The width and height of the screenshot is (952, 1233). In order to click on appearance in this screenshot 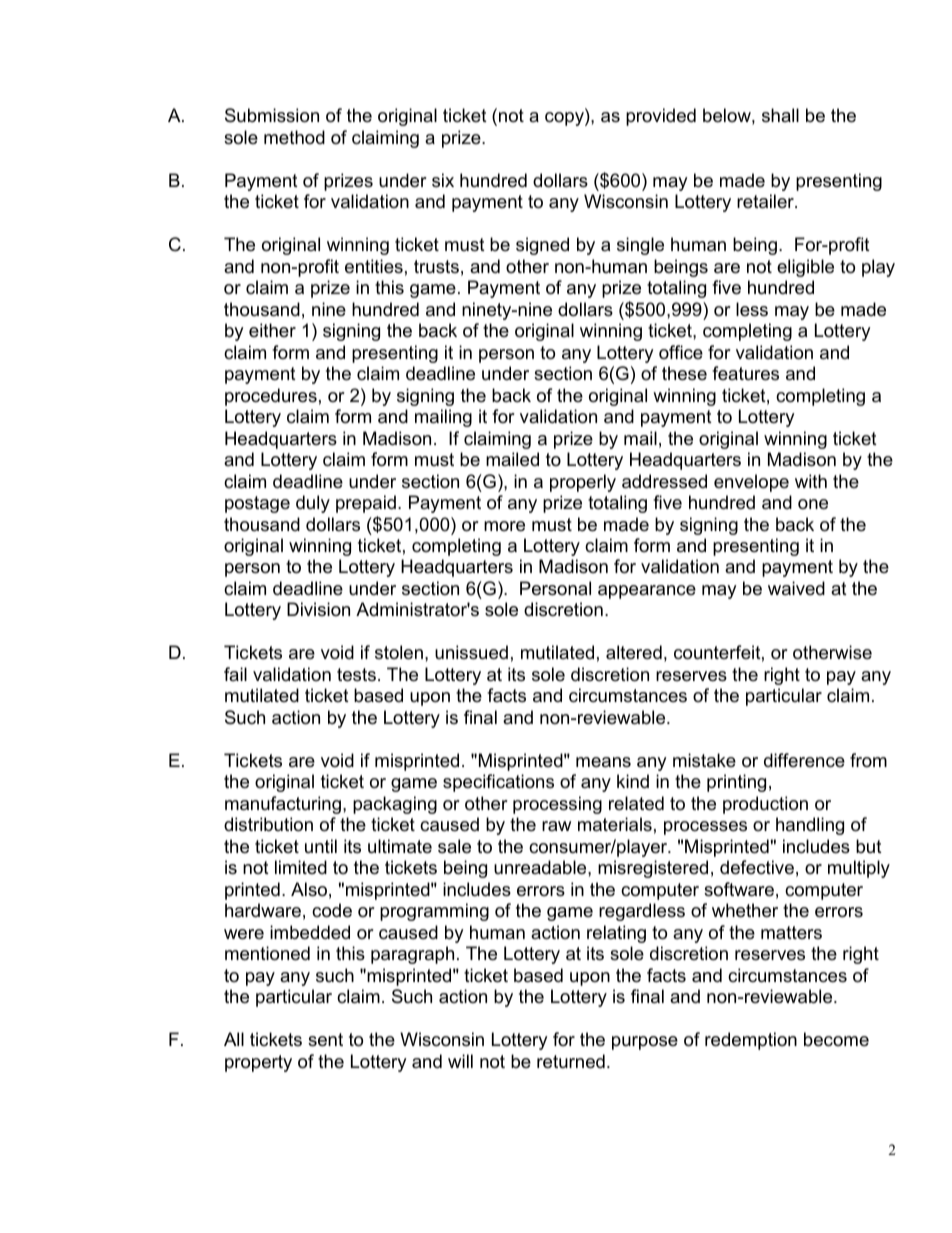, I will do `click(647, 592)`.
